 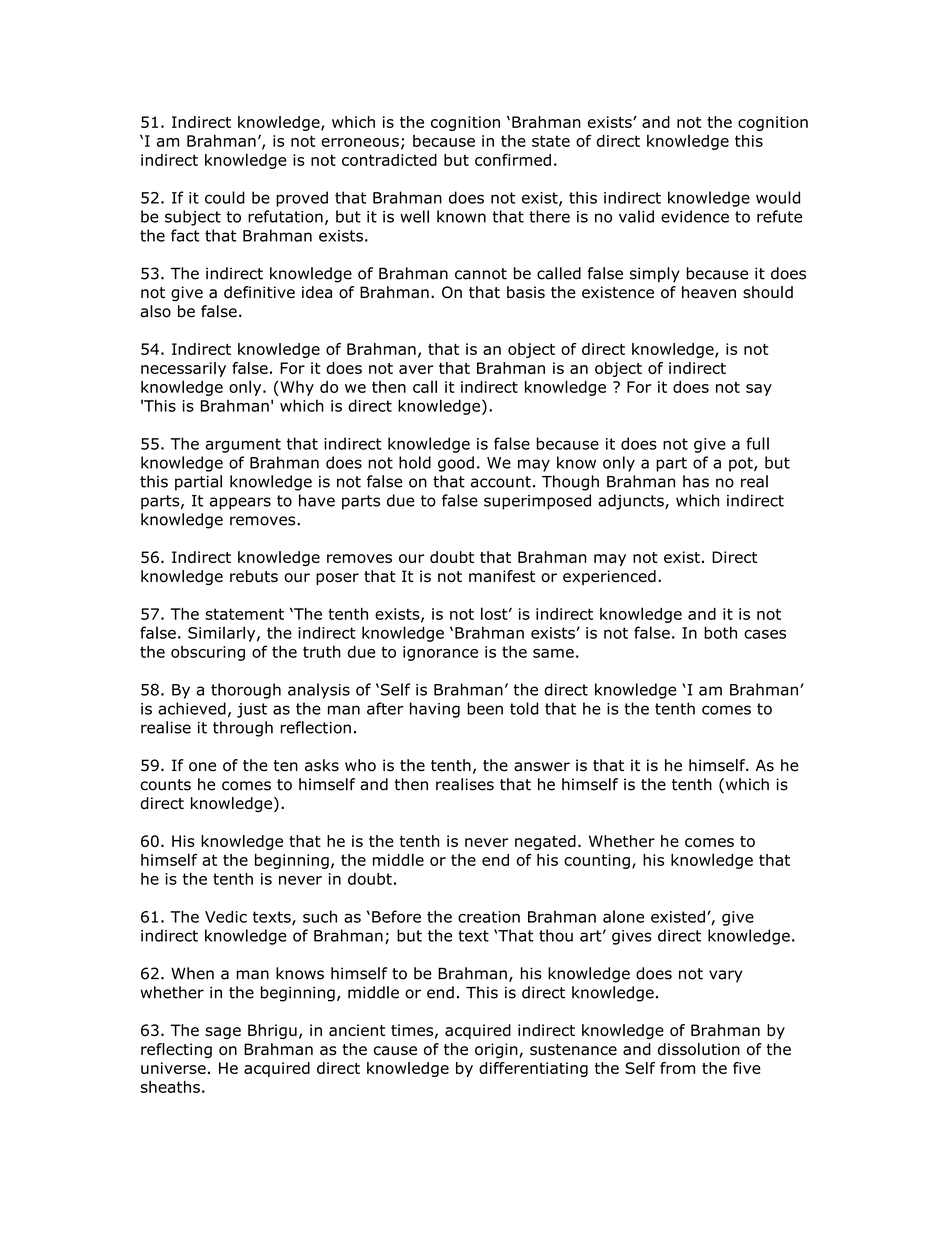 What do you see at coordinates (223, 1033) in the image?
I see `sage` at bounding box center [223, 1033].
